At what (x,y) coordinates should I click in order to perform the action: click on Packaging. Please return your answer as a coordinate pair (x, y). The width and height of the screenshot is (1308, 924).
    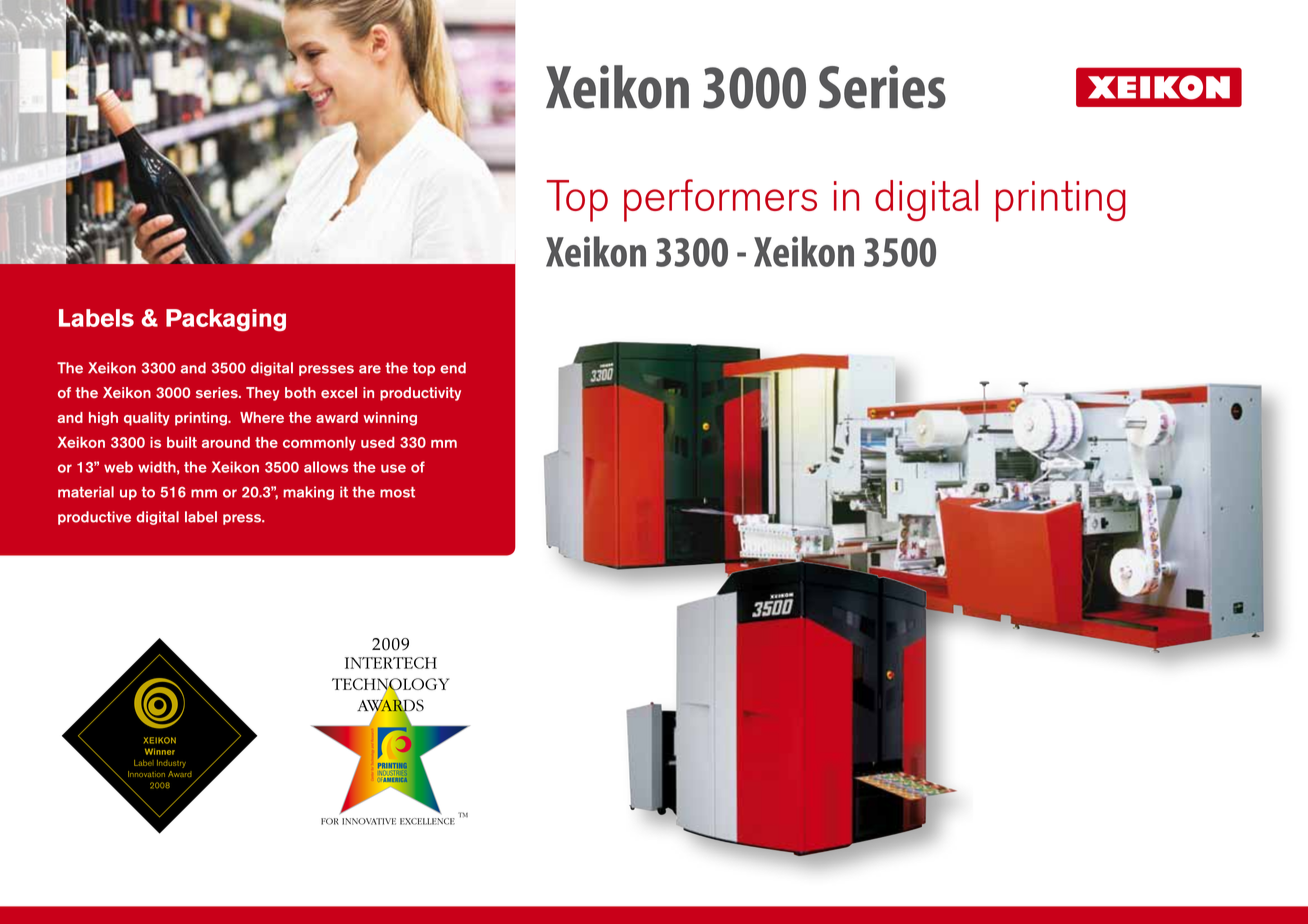
    Looking at the image, I should click on (226, 320).
